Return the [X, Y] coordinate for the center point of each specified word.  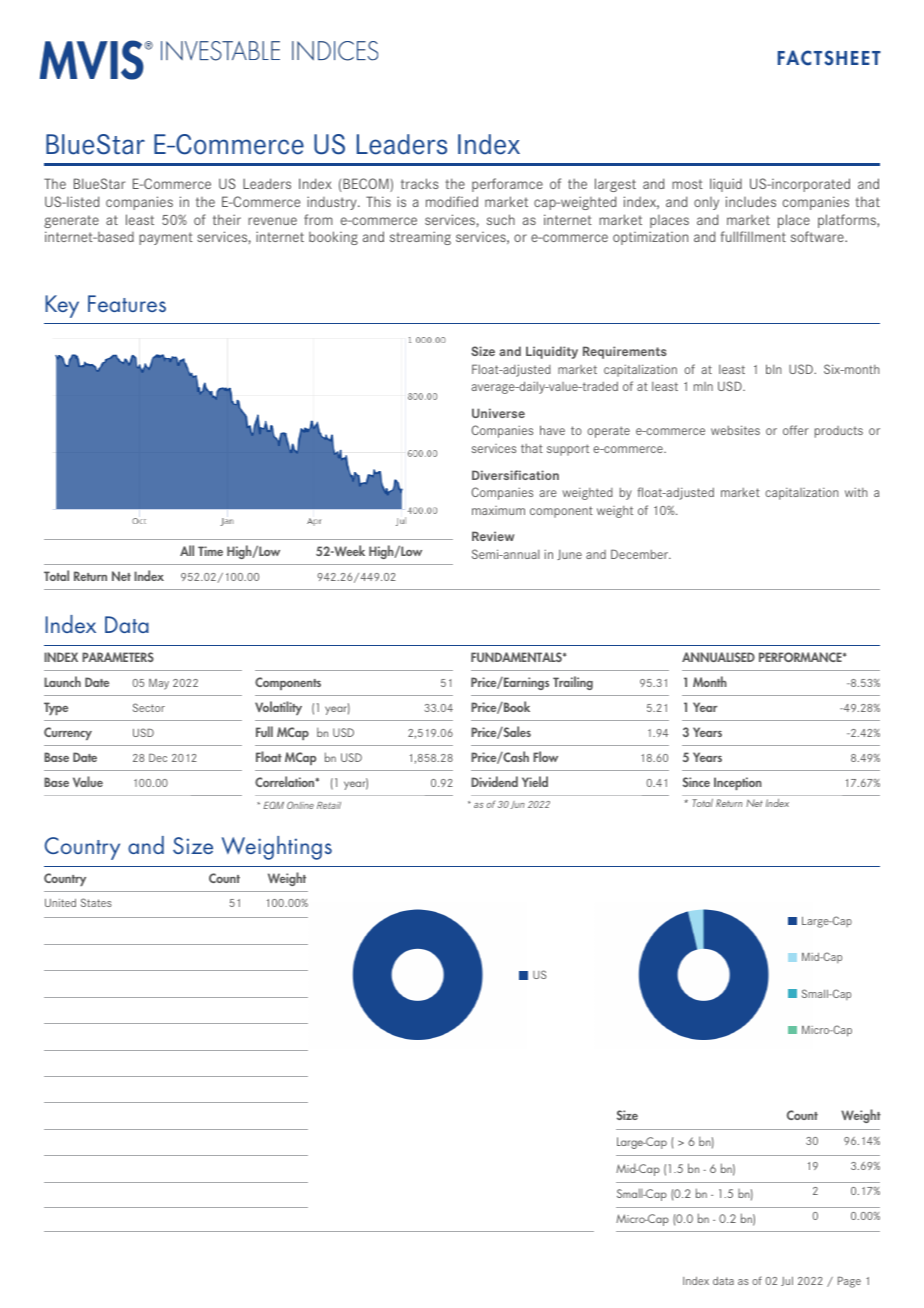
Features [127, 303]
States [96, 902]
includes [751, 201]
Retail [329, 805]
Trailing [573, 683]
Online [300, 805]
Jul [787, 1281]
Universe [498, 413]
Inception [738, 783]
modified [452, 201]
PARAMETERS [118, 657]
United [60, 903]
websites [735, 430]
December [641, 554]
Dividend [494, 781]
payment [166, 238]
